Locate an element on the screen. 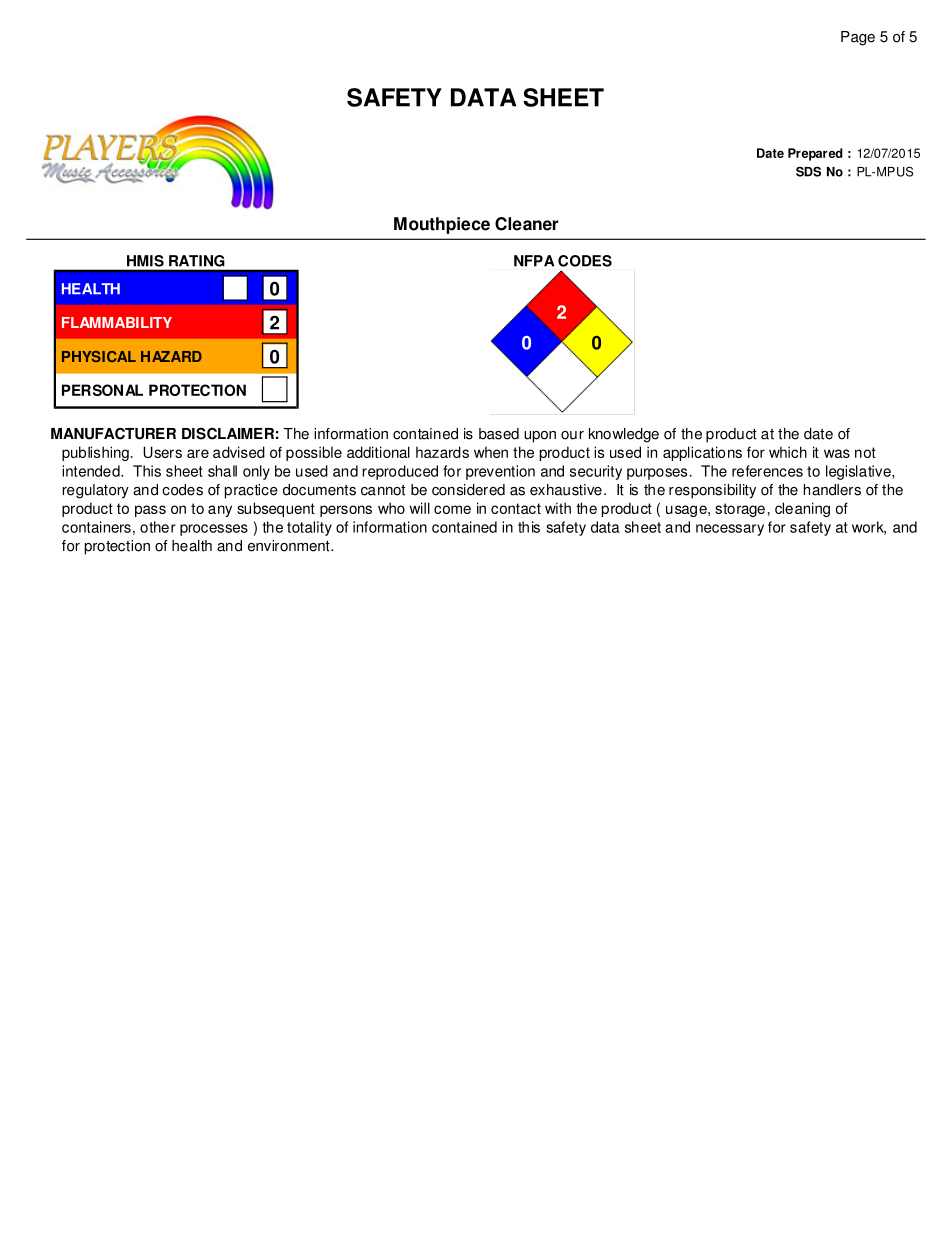 This screenshot has height=1233, width=952. SDS is located at coordinates (808, 171).
